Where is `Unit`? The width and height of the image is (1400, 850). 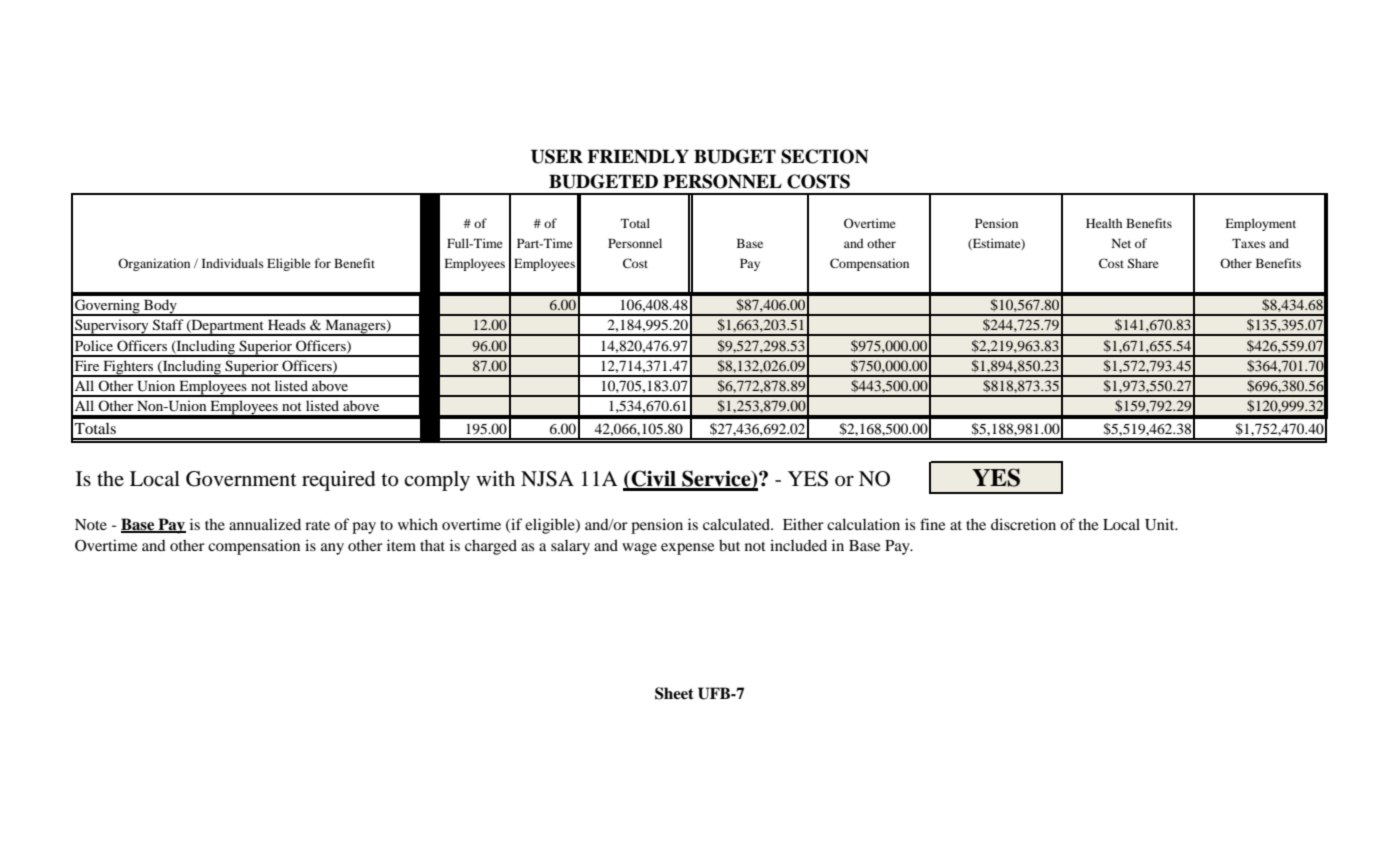 Unit is located at coordinates (1161, 524).
